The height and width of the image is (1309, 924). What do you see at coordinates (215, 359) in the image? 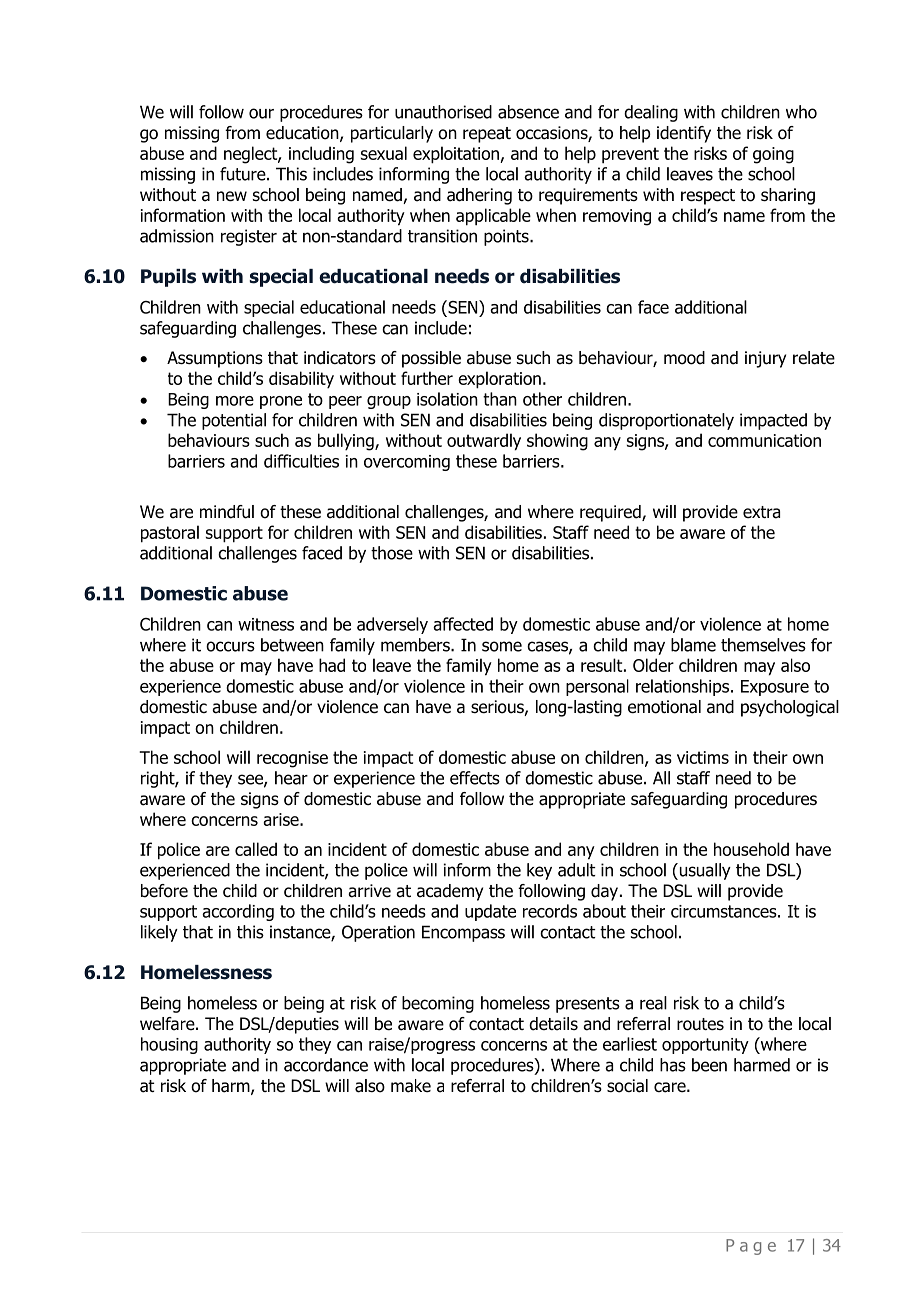
I see `Assumptions` at bounding box center [215, 359].
